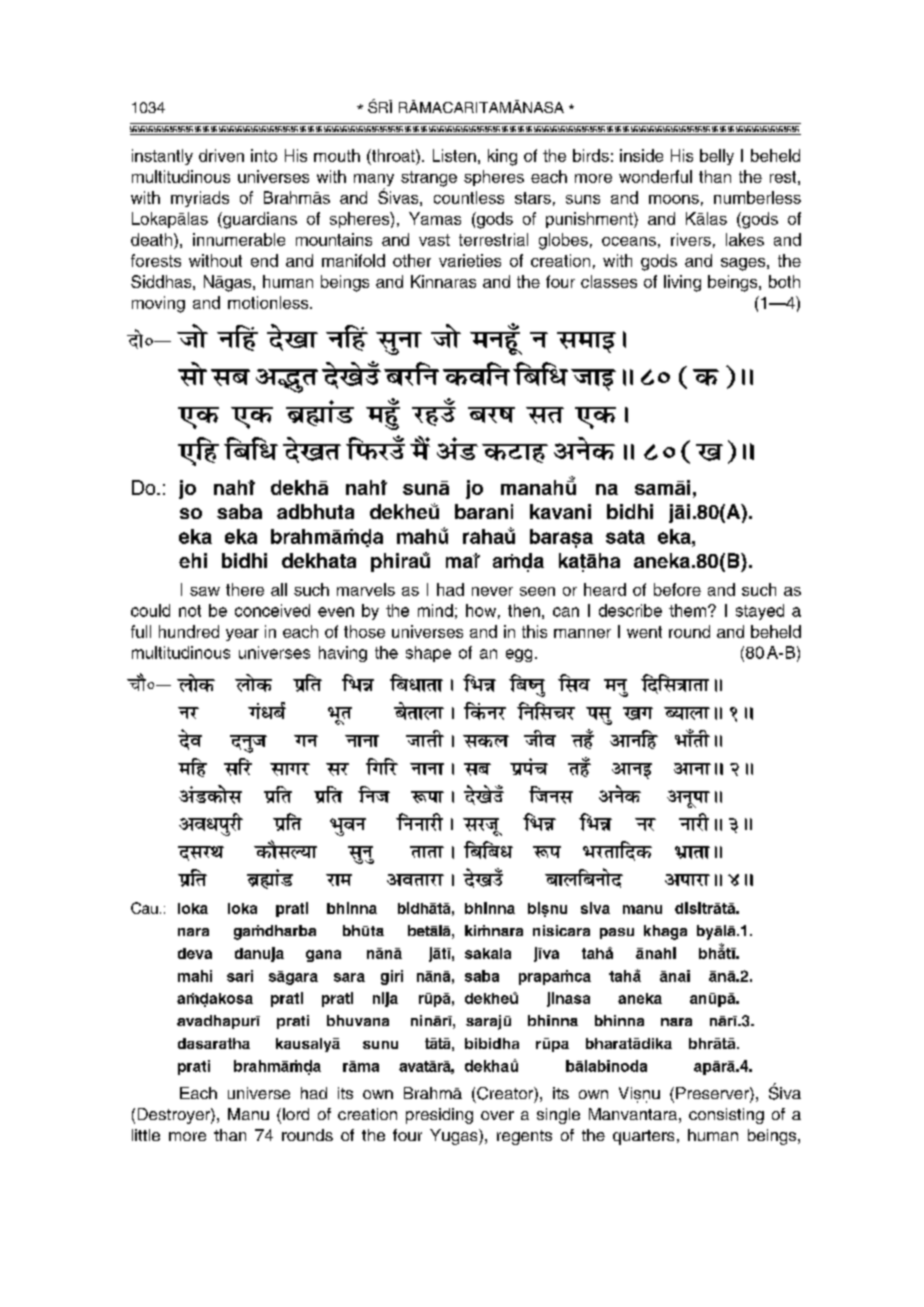  I want to click on before, so click(677, 589).
